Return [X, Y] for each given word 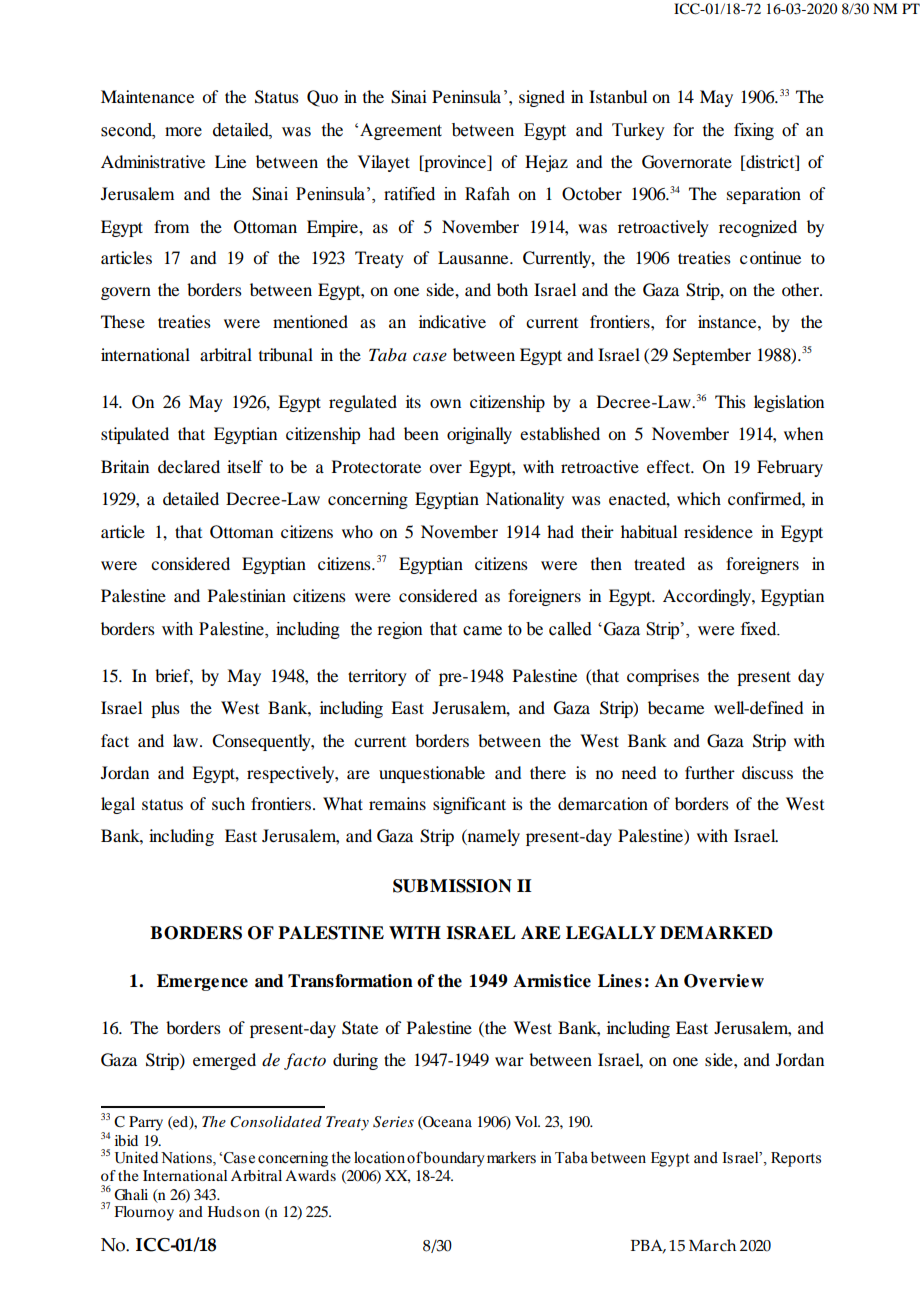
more [183, 132]
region [400, 630]
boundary [454, 1159]
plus [165, 709]
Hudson [234, 1211]
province [455, 163]
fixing [754, 131]
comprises [663, 677]
